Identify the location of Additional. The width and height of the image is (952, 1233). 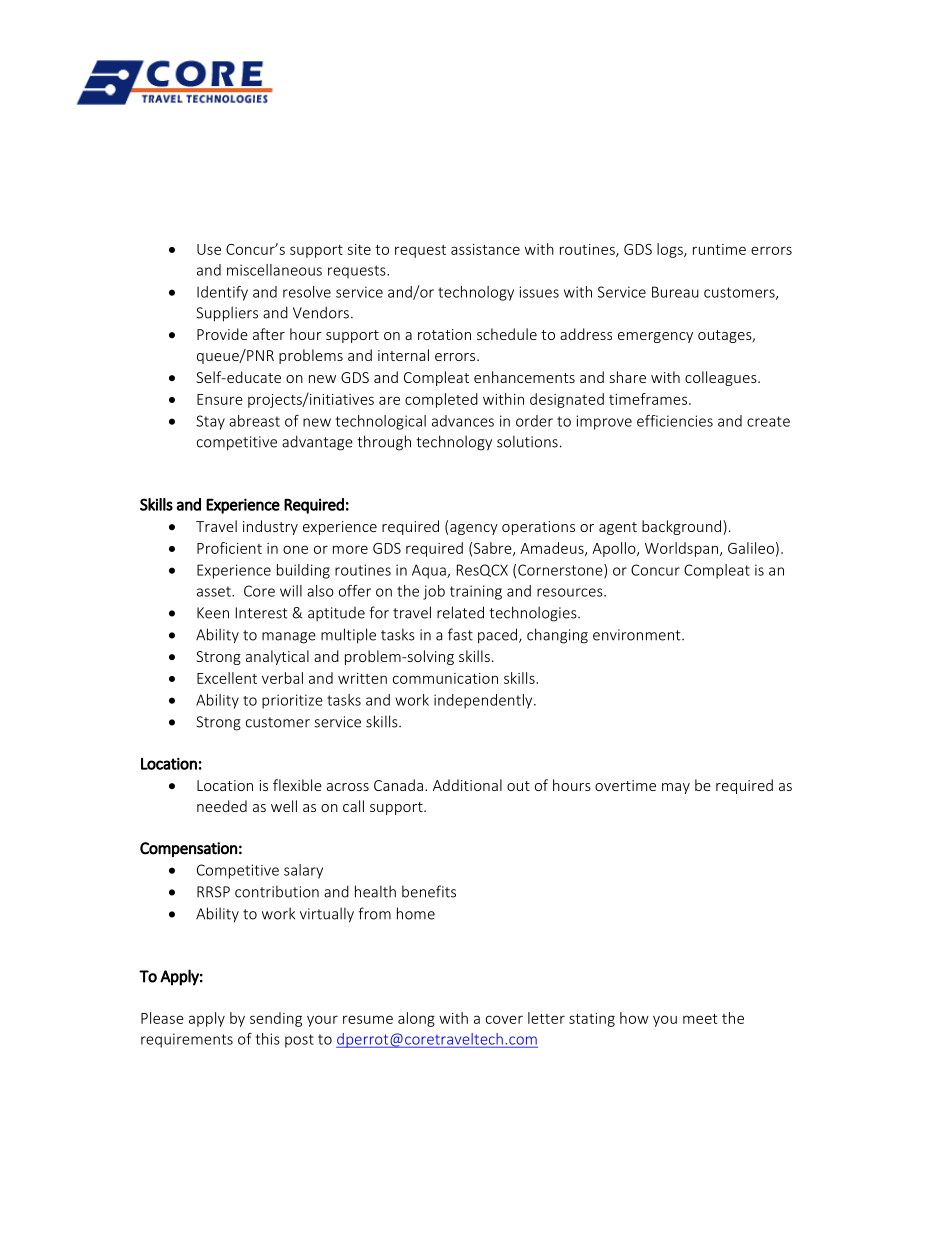
(467, 785).
